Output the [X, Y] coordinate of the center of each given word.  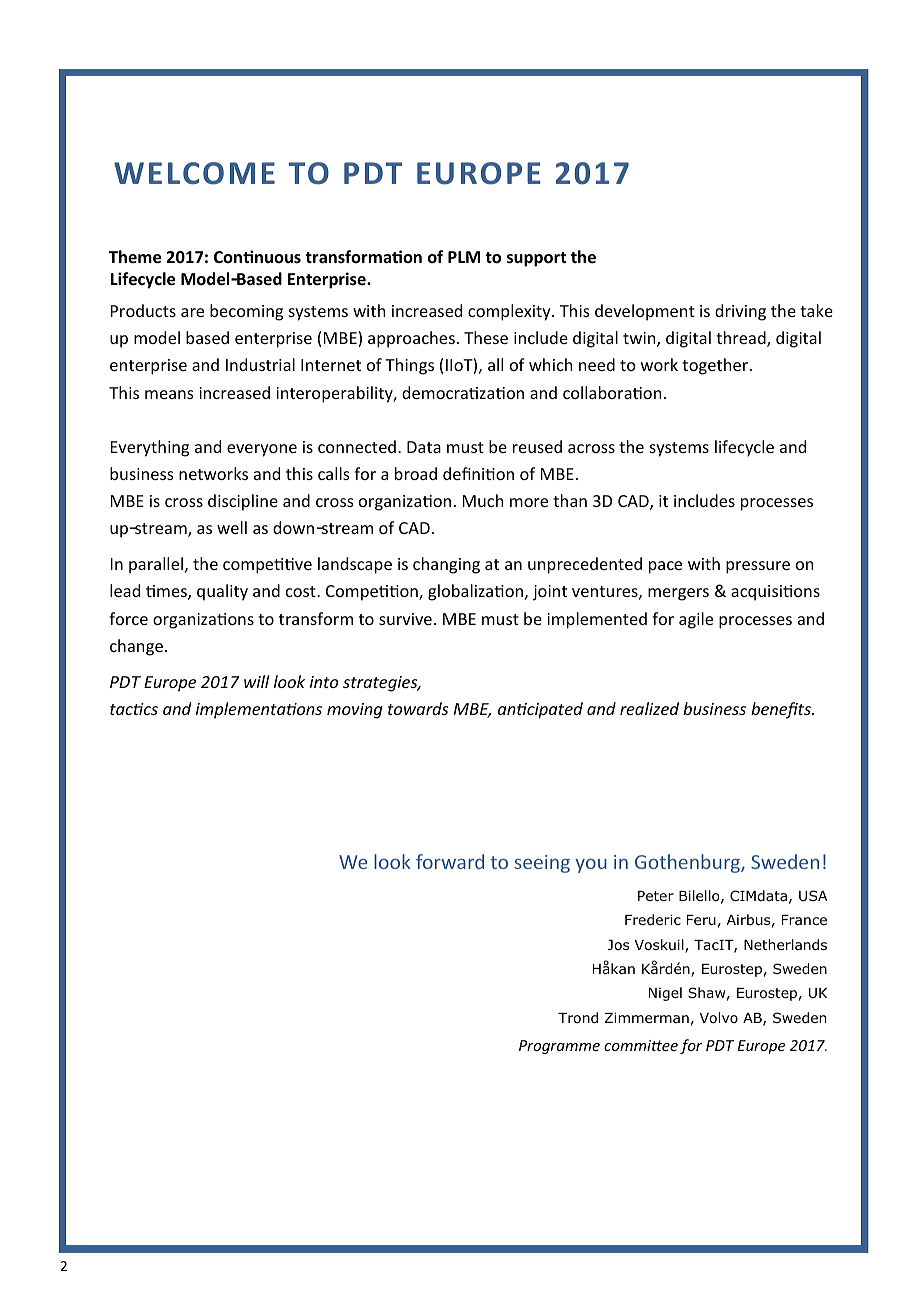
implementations [259, 710]
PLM [464, 257]
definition [478, 473]
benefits [782, 710]
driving [740, 312]
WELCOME [194, 173]
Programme [559, 1047]
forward [450, 861]
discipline [243, 502]
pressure [758, 567]
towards [418, 708]
